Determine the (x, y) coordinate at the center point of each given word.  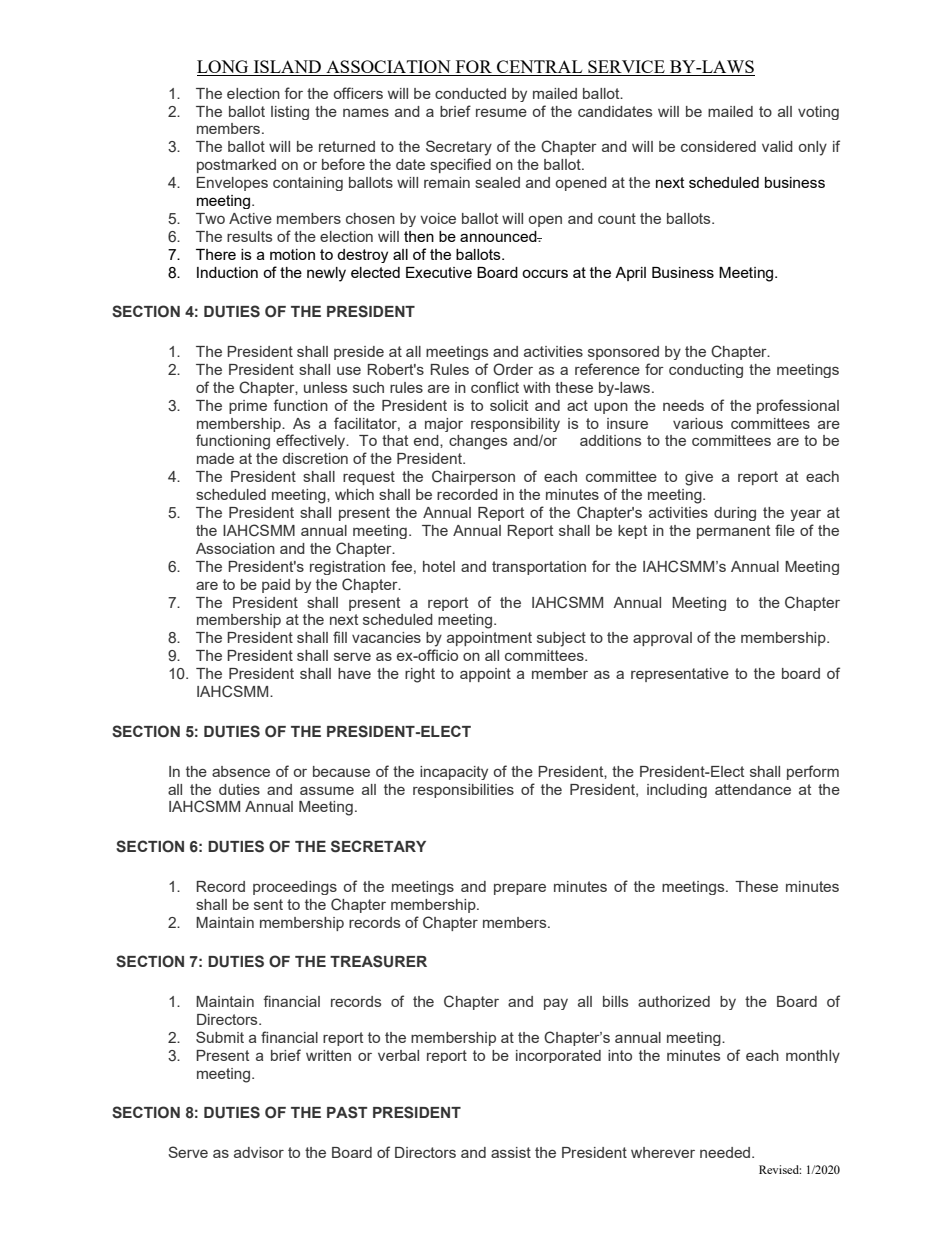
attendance (753, 789)
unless (325, 387)
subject (561, 639)
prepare (520, 889)
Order (513, 369)
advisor (259, 1152)
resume (501, 113)
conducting (706, 371)
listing (290, 113)
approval (662, 639)
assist (511, 1152)
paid (276, 586)
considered (718, 146)
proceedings (295, 888)
